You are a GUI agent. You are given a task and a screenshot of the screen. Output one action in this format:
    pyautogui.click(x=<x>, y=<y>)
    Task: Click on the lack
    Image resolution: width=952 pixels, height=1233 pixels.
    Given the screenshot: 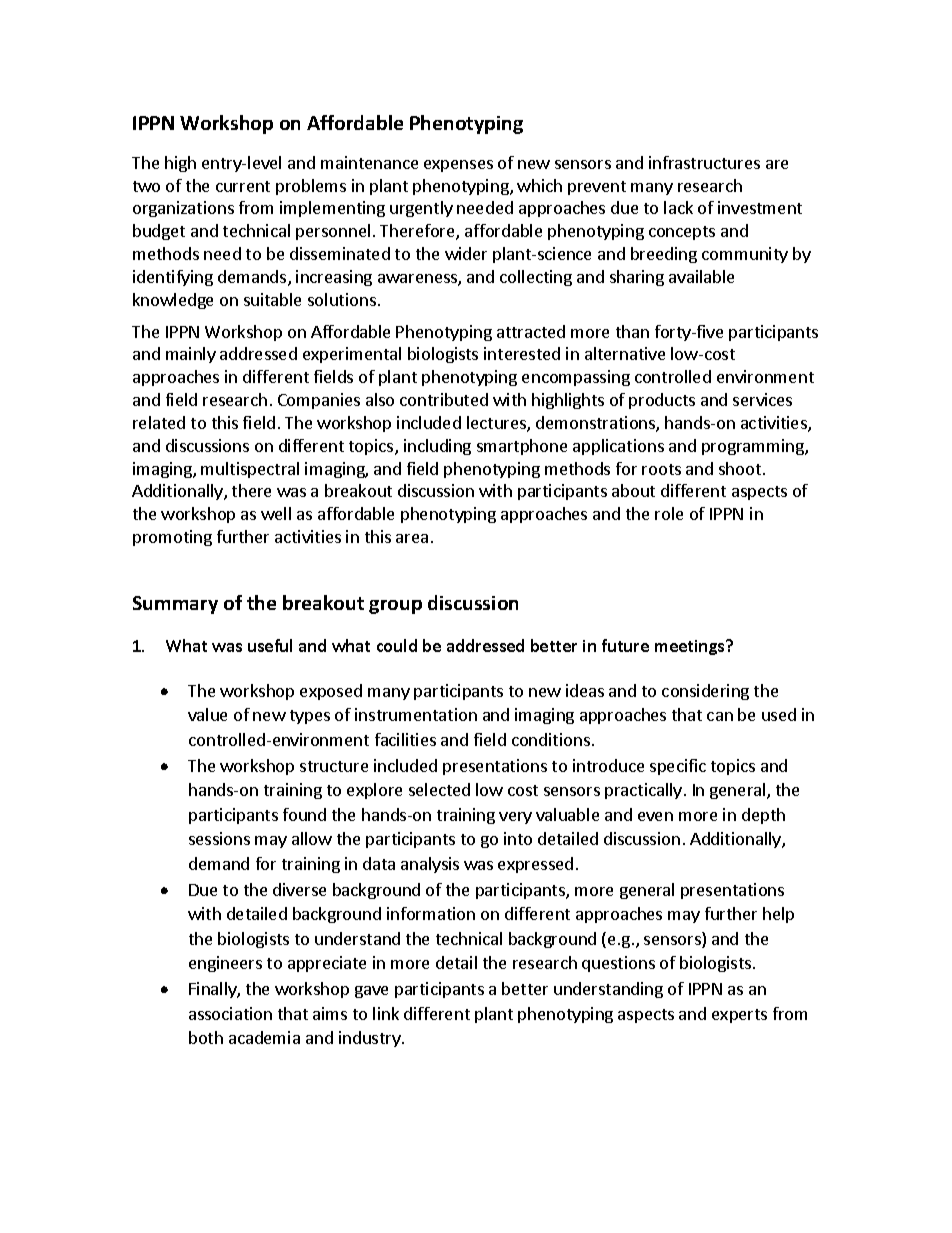 What is the action you would take?
    pyautogui.click(x=678, y=207)
